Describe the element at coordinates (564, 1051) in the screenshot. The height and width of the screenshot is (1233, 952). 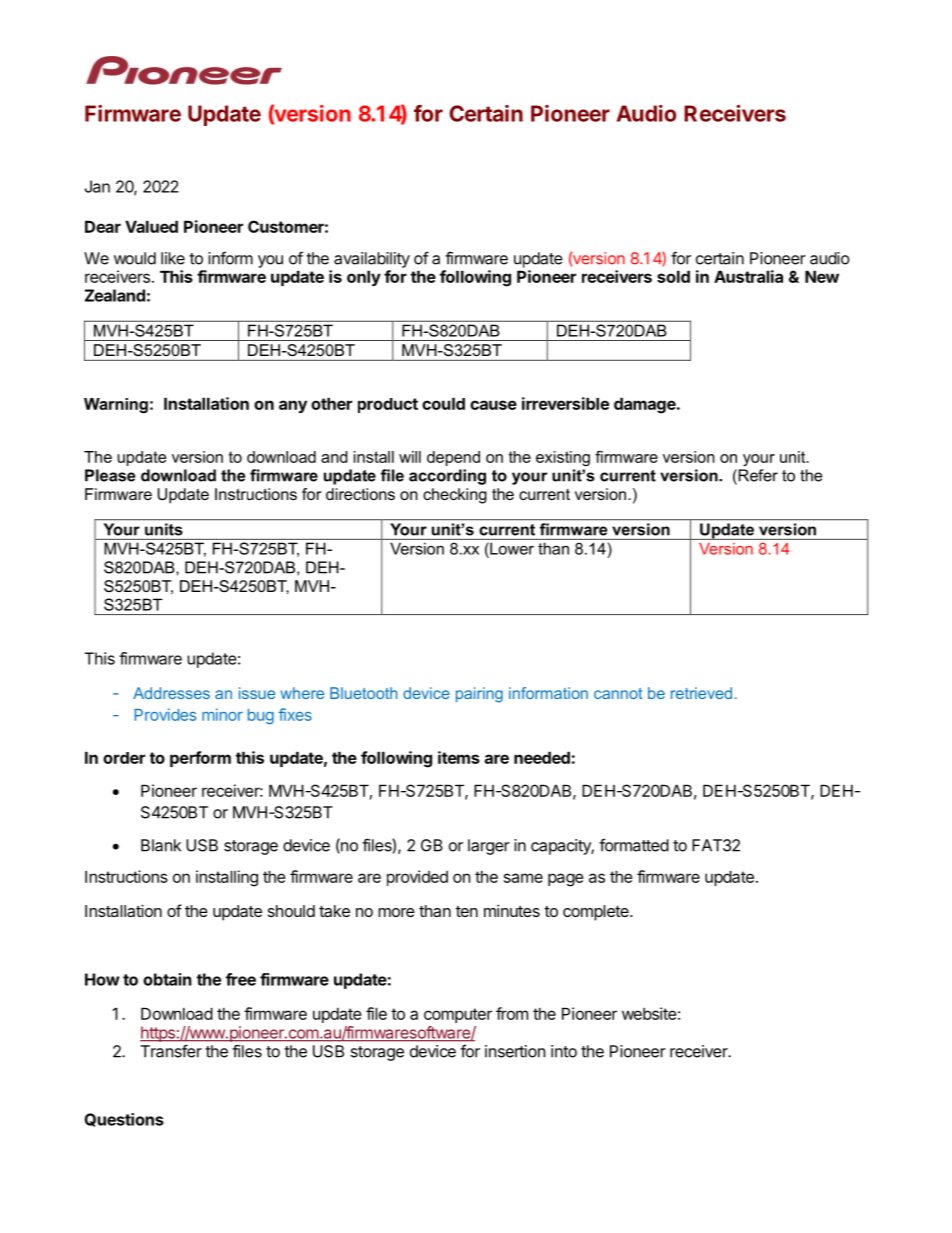
I see `into` at that location.
